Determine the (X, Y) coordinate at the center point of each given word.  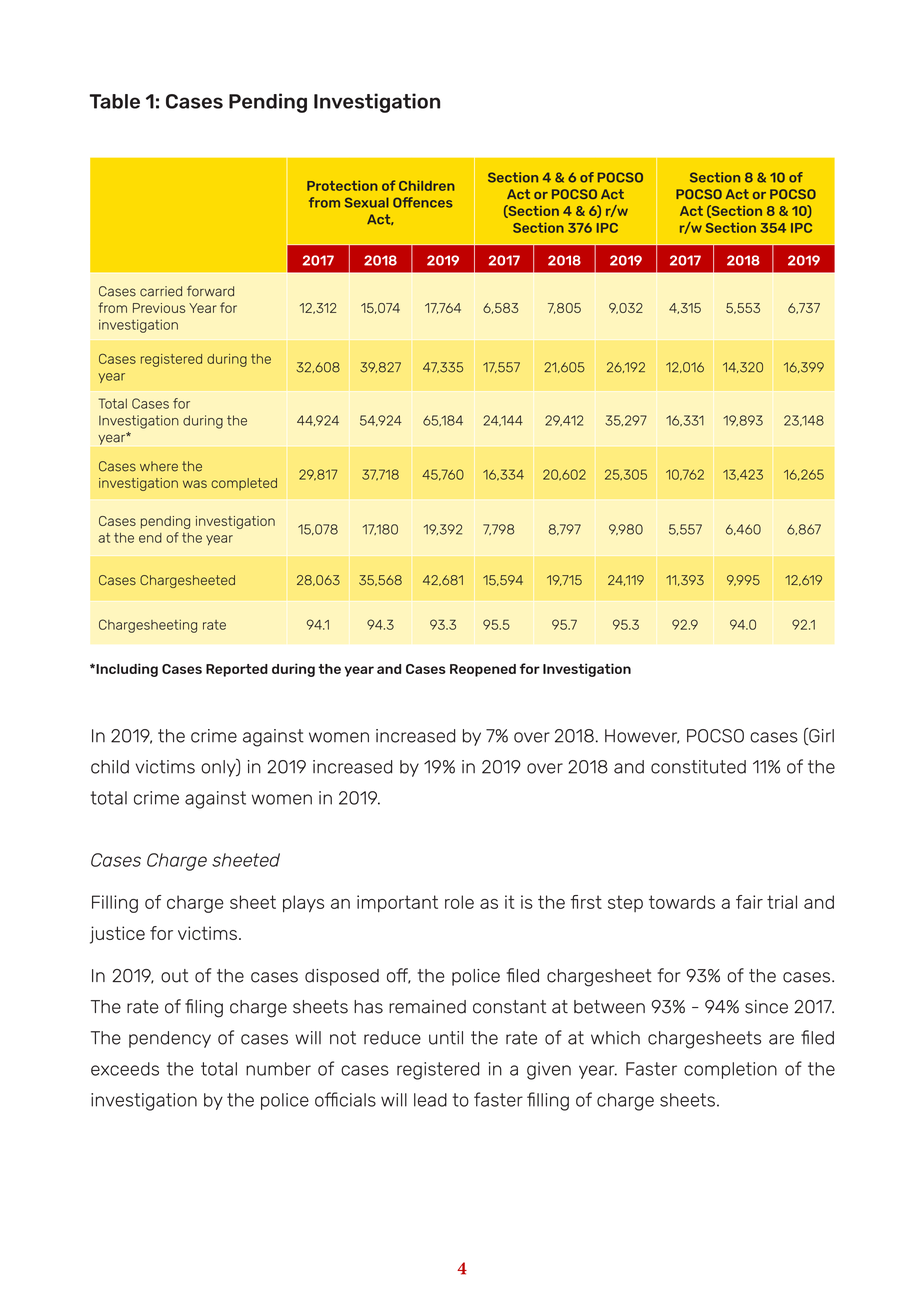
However (642, 736)
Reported (237, 670)
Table (114, 101)
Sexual (367, 202)
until (446, 1038)
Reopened (483, 670)
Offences (423, 202)
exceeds (125, 1069)
